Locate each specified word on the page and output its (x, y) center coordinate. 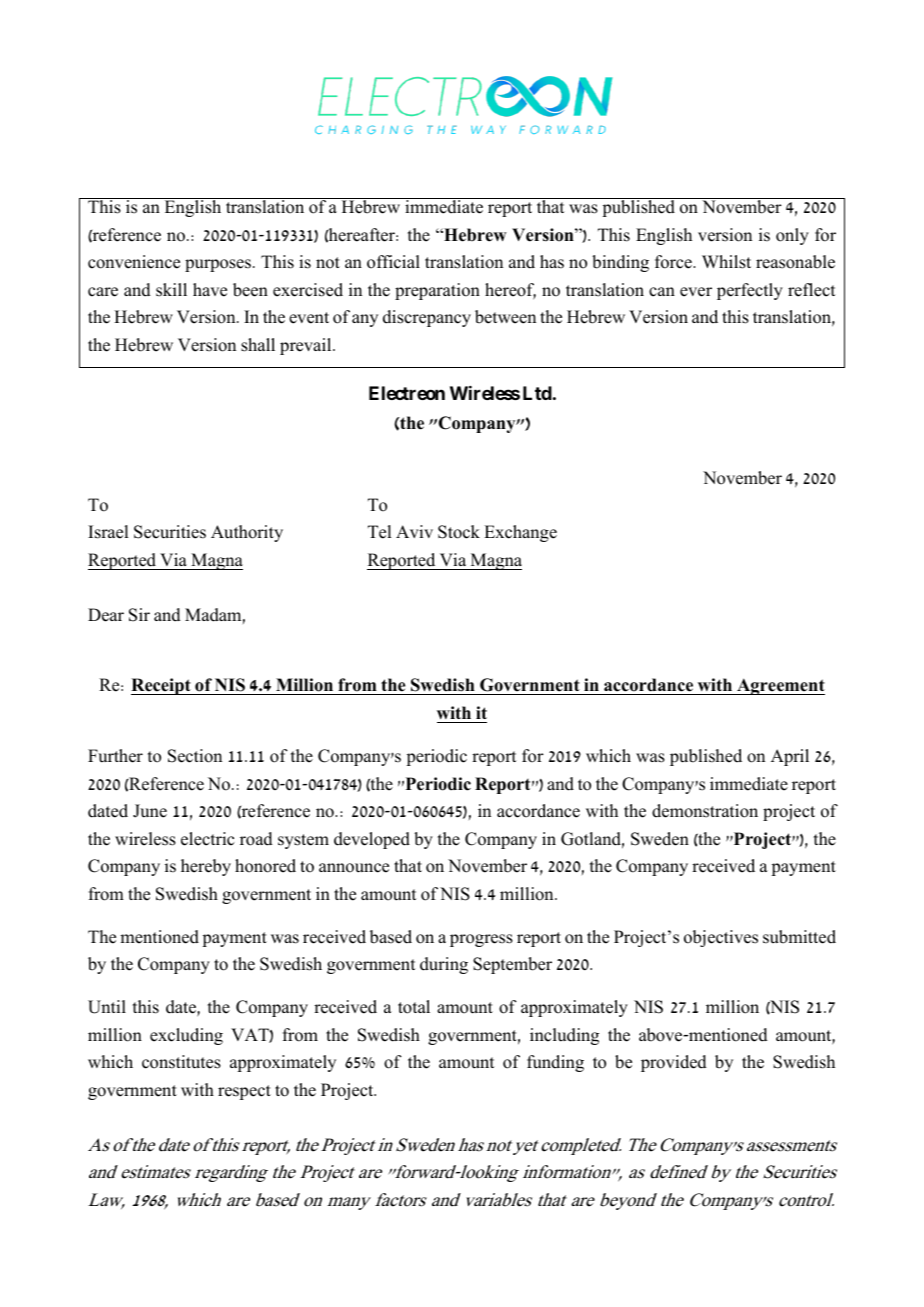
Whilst (726, 262)
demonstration (705, 811)
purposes (218, 265)
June (150, 811)
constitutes (181, 1062)
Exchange (520, 533)
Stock (459, 532)
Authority (247, 533)
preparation (437, 291)
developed (372, 840)
